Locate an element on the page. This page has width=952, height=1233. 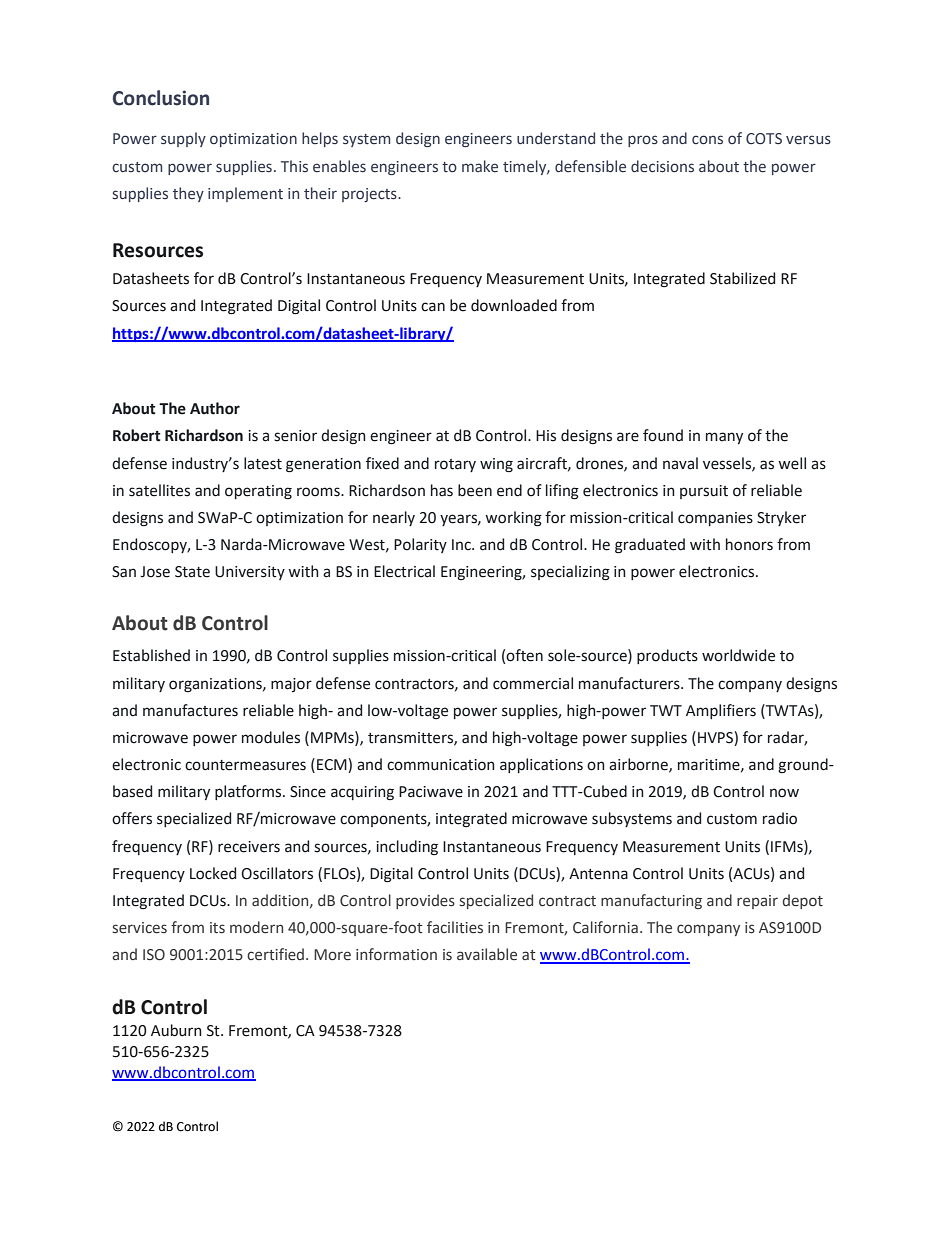
commercial is located at coordinates (533, 683).
